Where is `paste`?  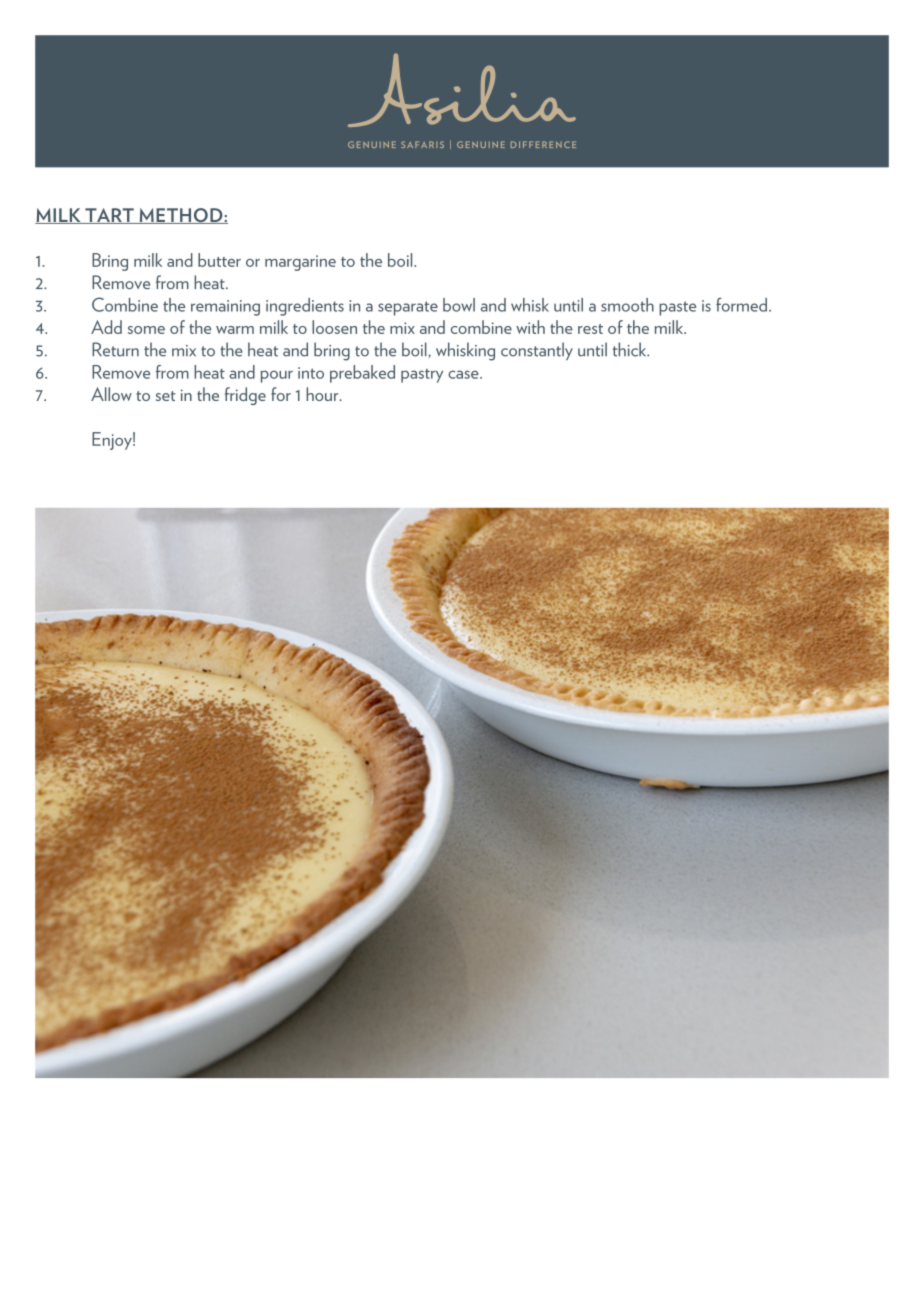
paste is located at coordinates (677, 308).
